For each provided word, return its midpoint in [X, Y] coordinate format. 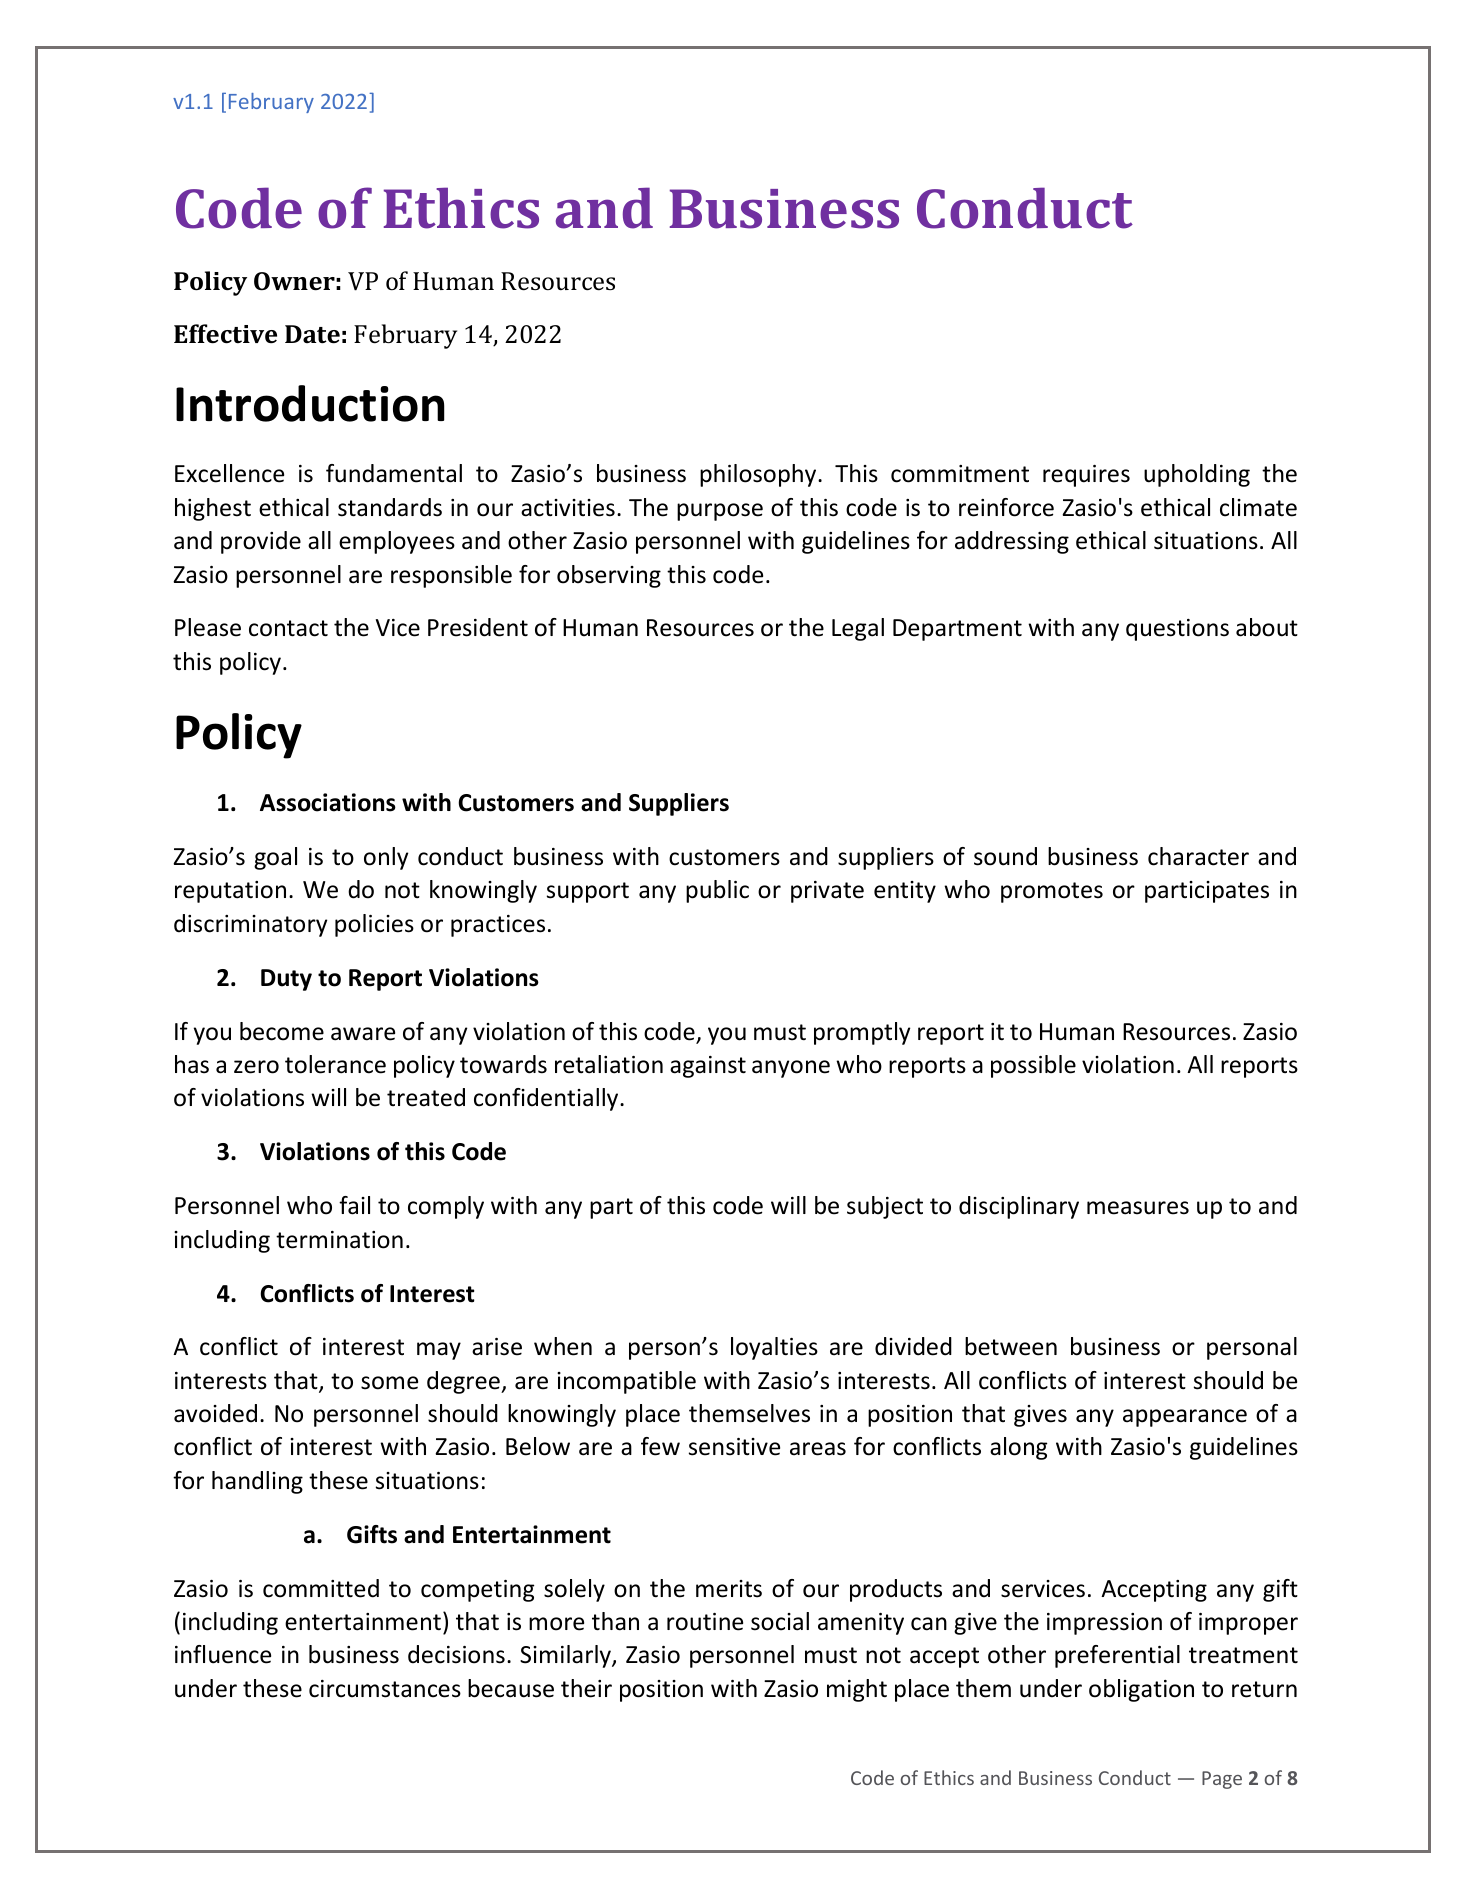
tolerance [335, 1064]
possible [1033, 1066]
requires [1086, 476]
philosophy [759, 475]
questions [1177, 630]
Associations [328, 802]
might [857, 1690]
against [708, 1067]
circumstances [385, 1689]
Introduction [310, 403]
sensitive [734, 1447]
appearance [1185, 1418]
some [389, 1383]
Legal [858, 629]
